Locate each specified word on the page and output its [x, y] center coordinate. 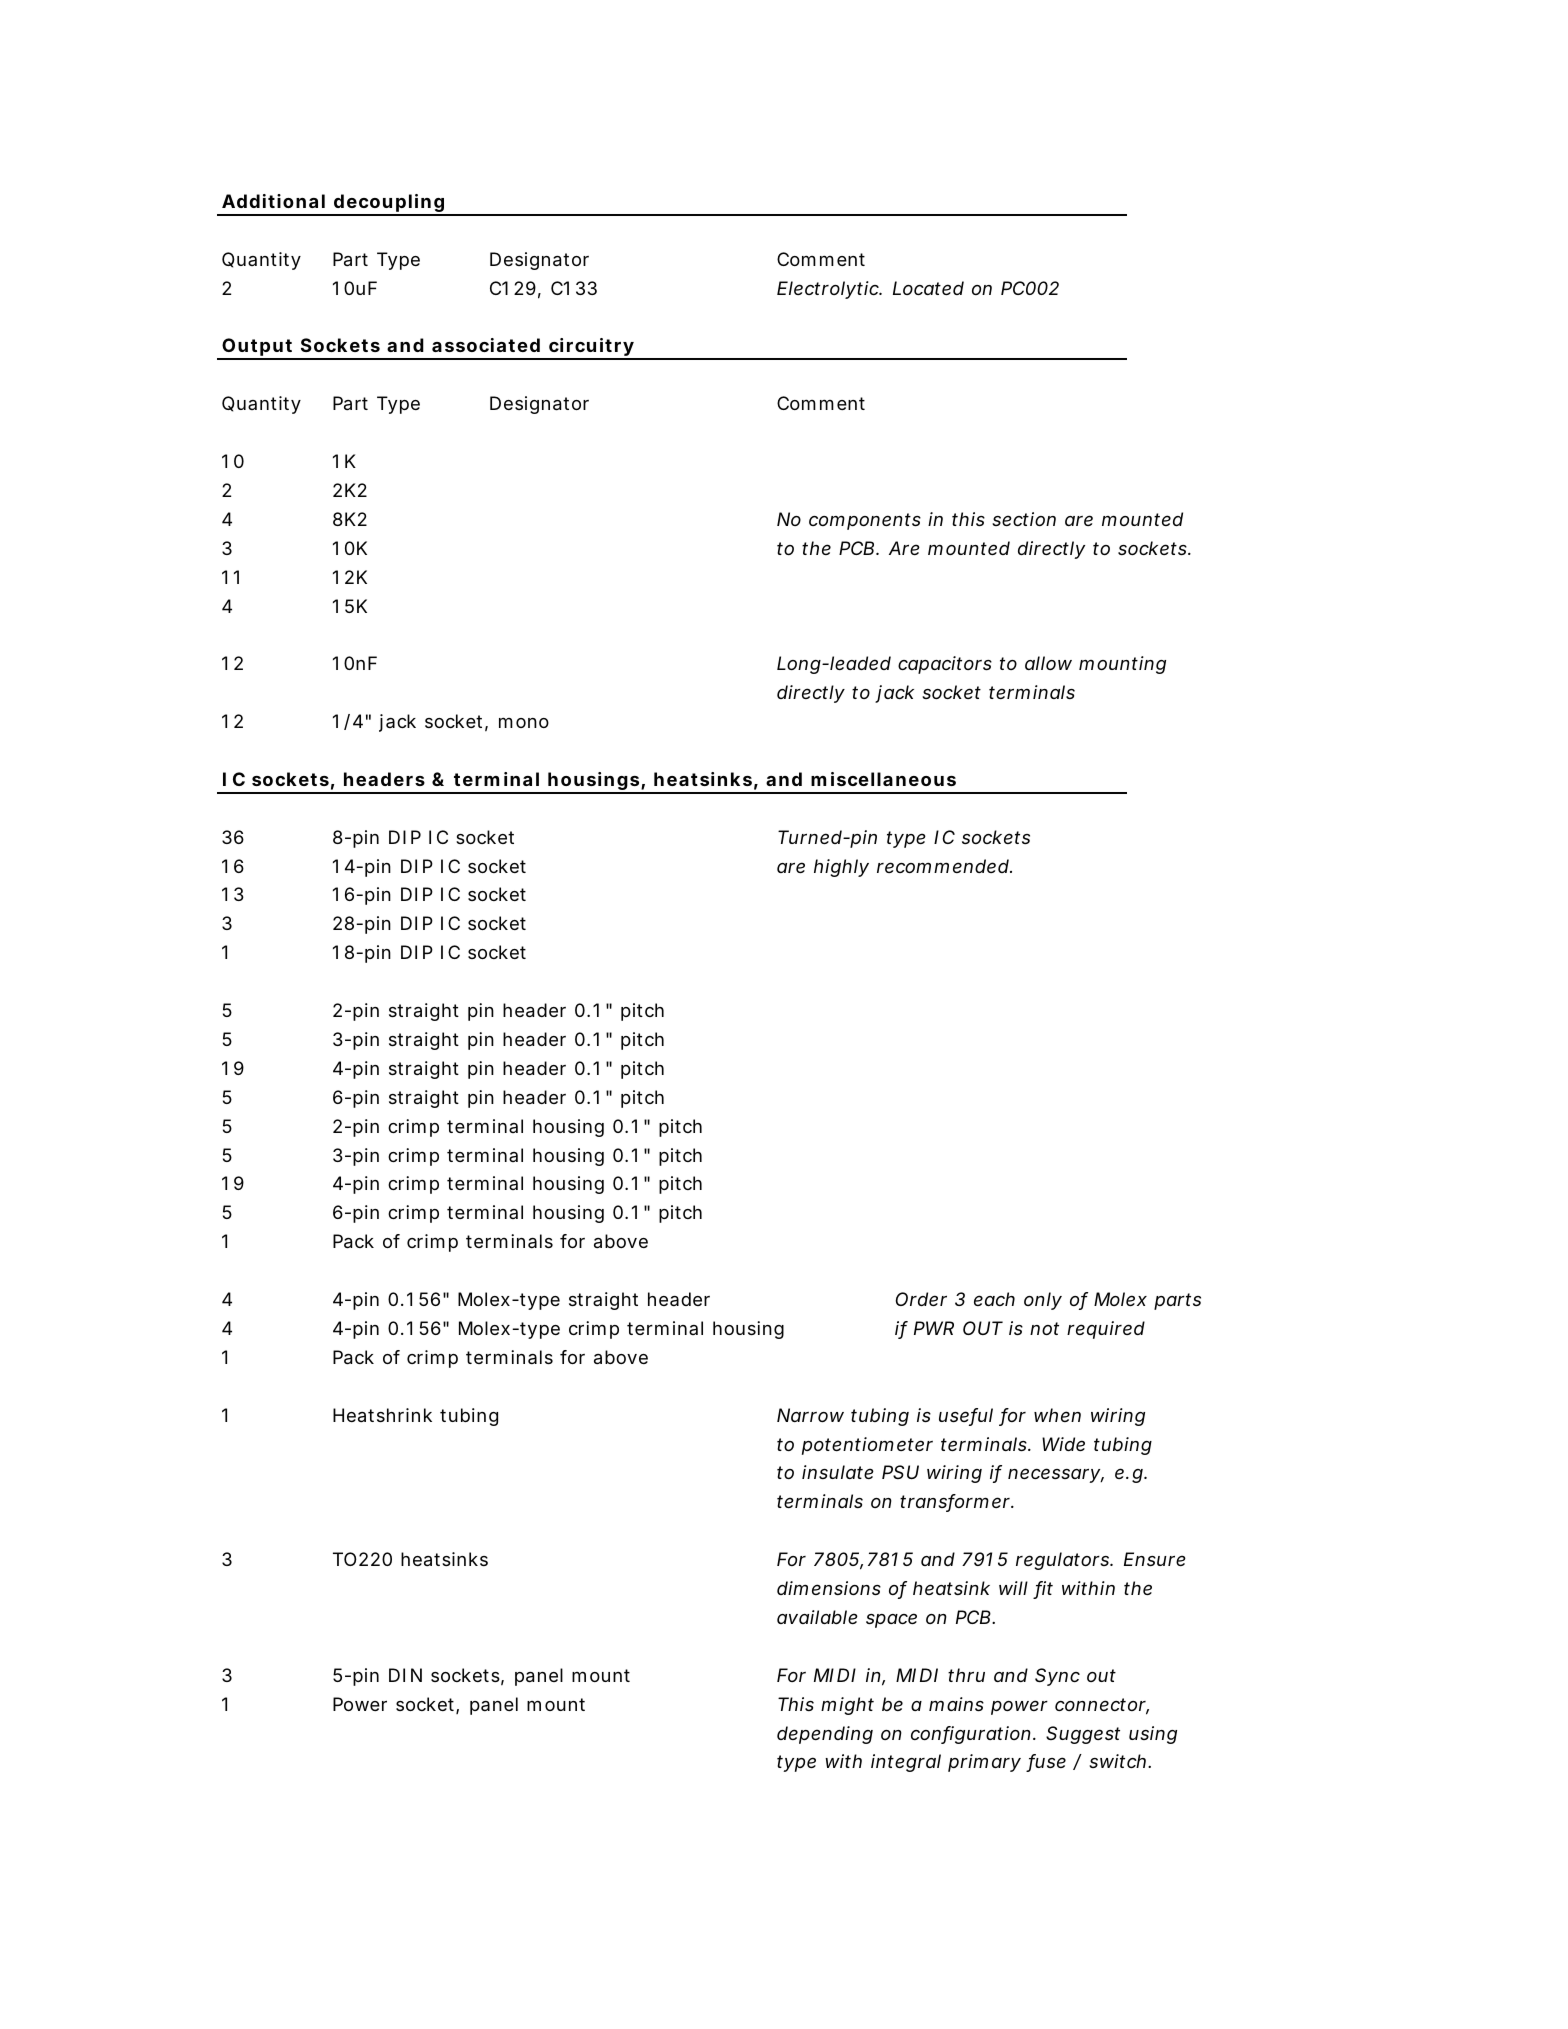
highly [841, 868]
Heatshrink [382, 1415]
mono [524, 722]
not [1044, 1328]
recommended [943, 866]
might [847, 1706]
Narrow [810, 1415]
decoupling [389, 204]
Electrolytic [829, 290]
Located [928, 288]
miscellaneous [883, 779]
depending [825, 1735]
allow [1048, 663]
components [865, 521]
